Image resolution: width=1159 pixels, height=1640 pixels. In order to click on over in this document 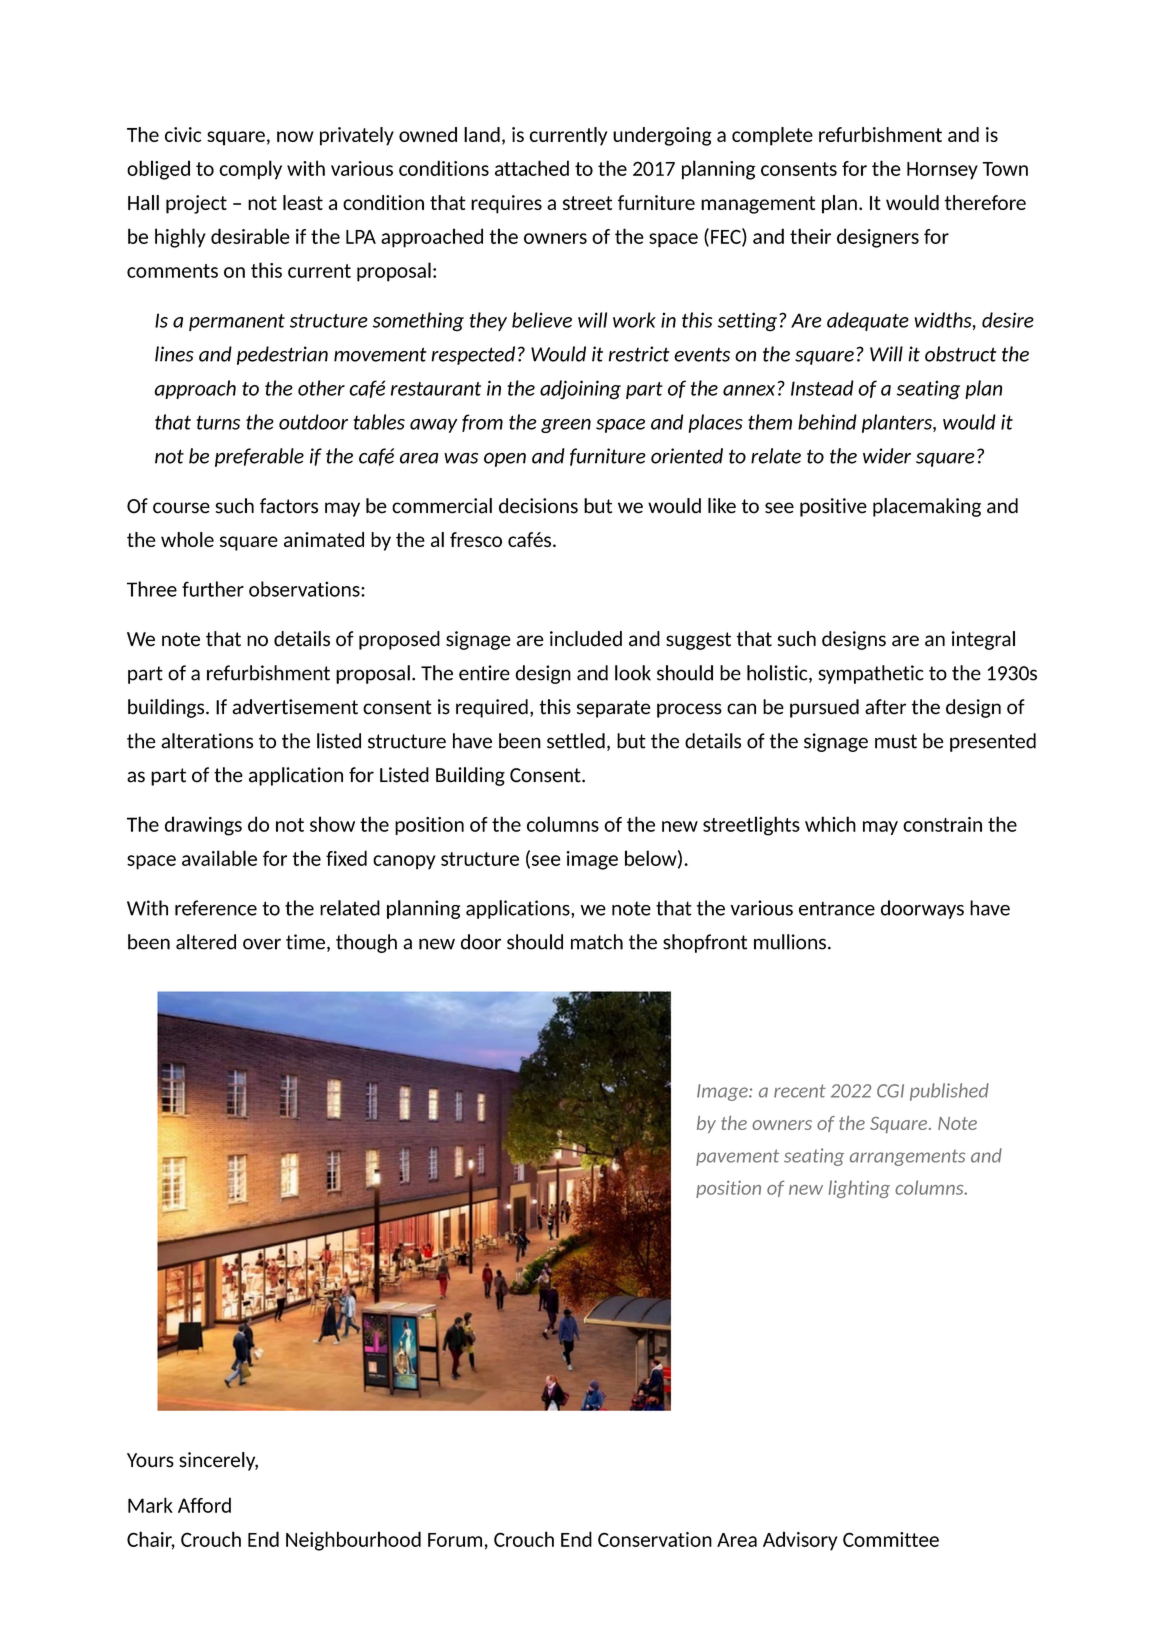, I will do `click(262, 944)`.
